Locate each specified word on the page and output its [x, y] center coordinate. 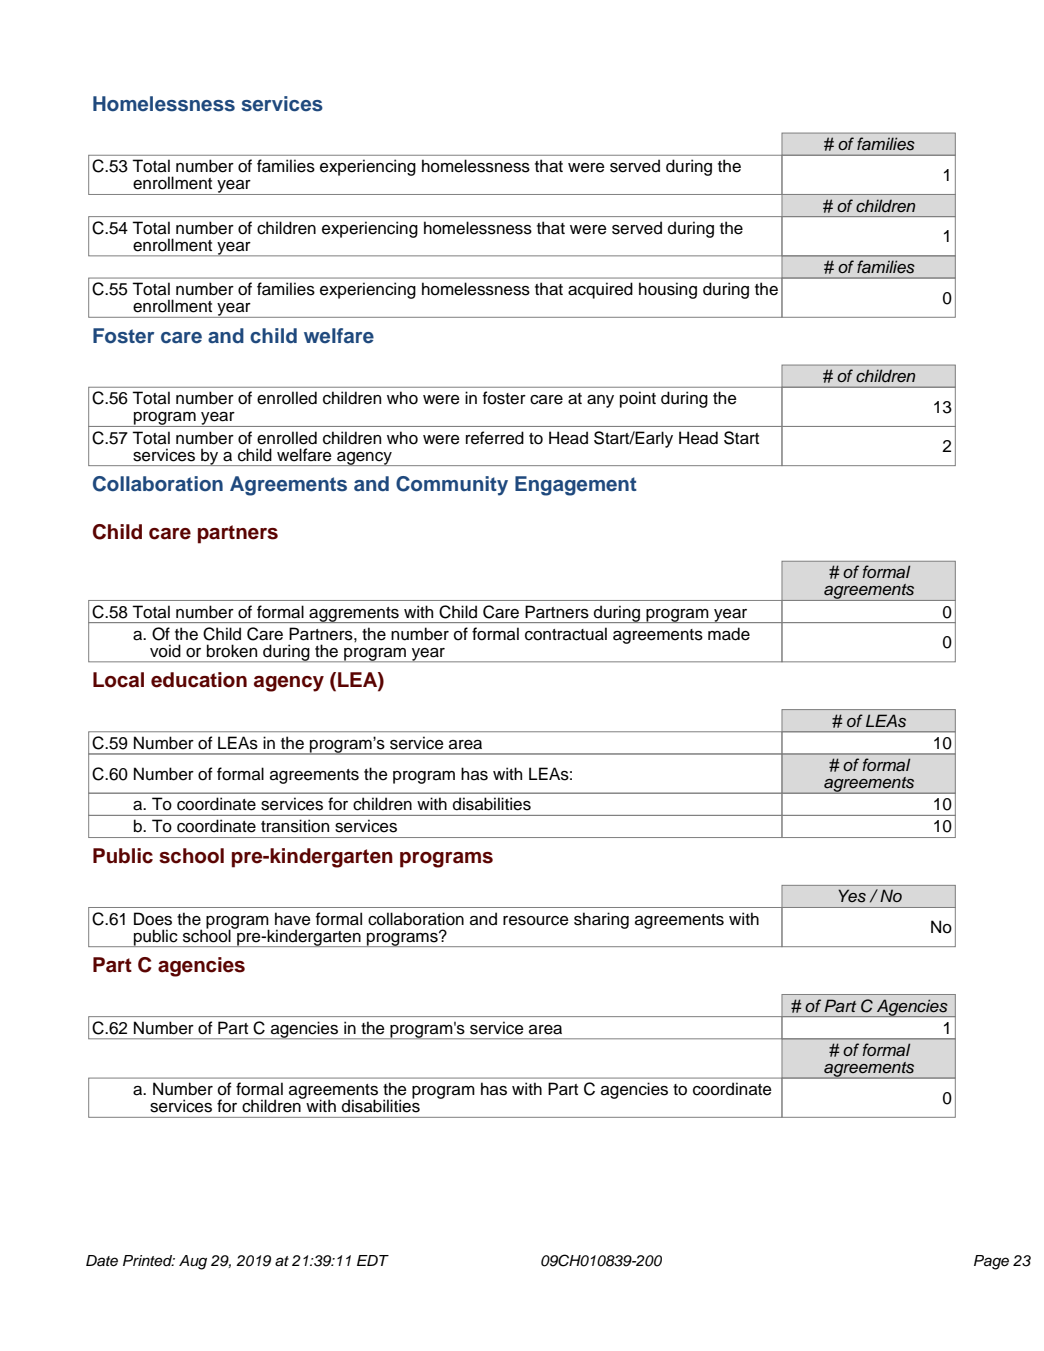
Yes [852, 896]
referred [495, 438]
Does [153, 919]
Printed [149, 1260]
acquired [600, 290]
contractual [566, 634]
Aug [193, 1262]
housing [668, 290]
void [165, 651]
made [729, 634]
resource [536, 921]
